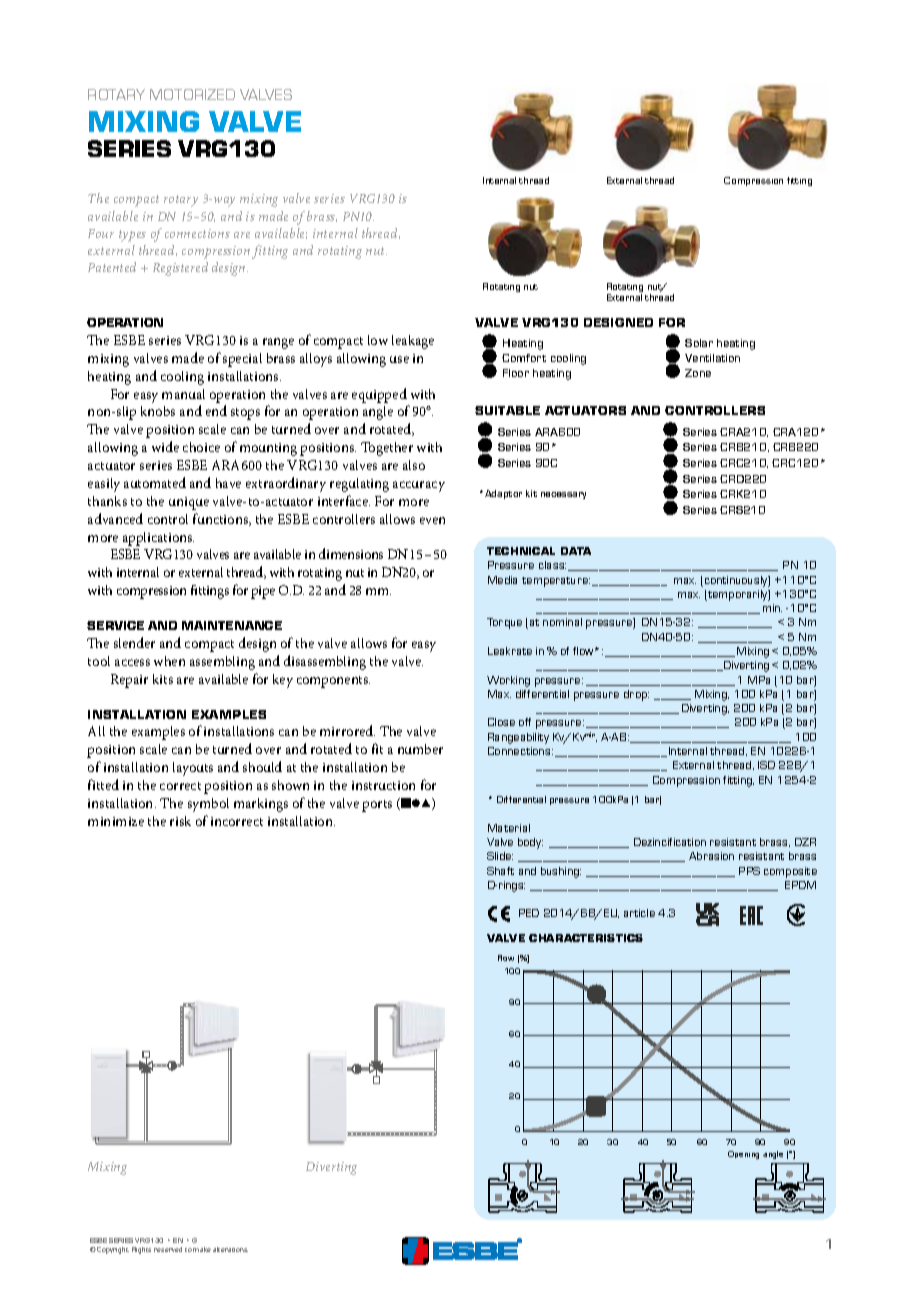  Describe the element at coordinates (169, 661) in the document. I see `when` at that location.
